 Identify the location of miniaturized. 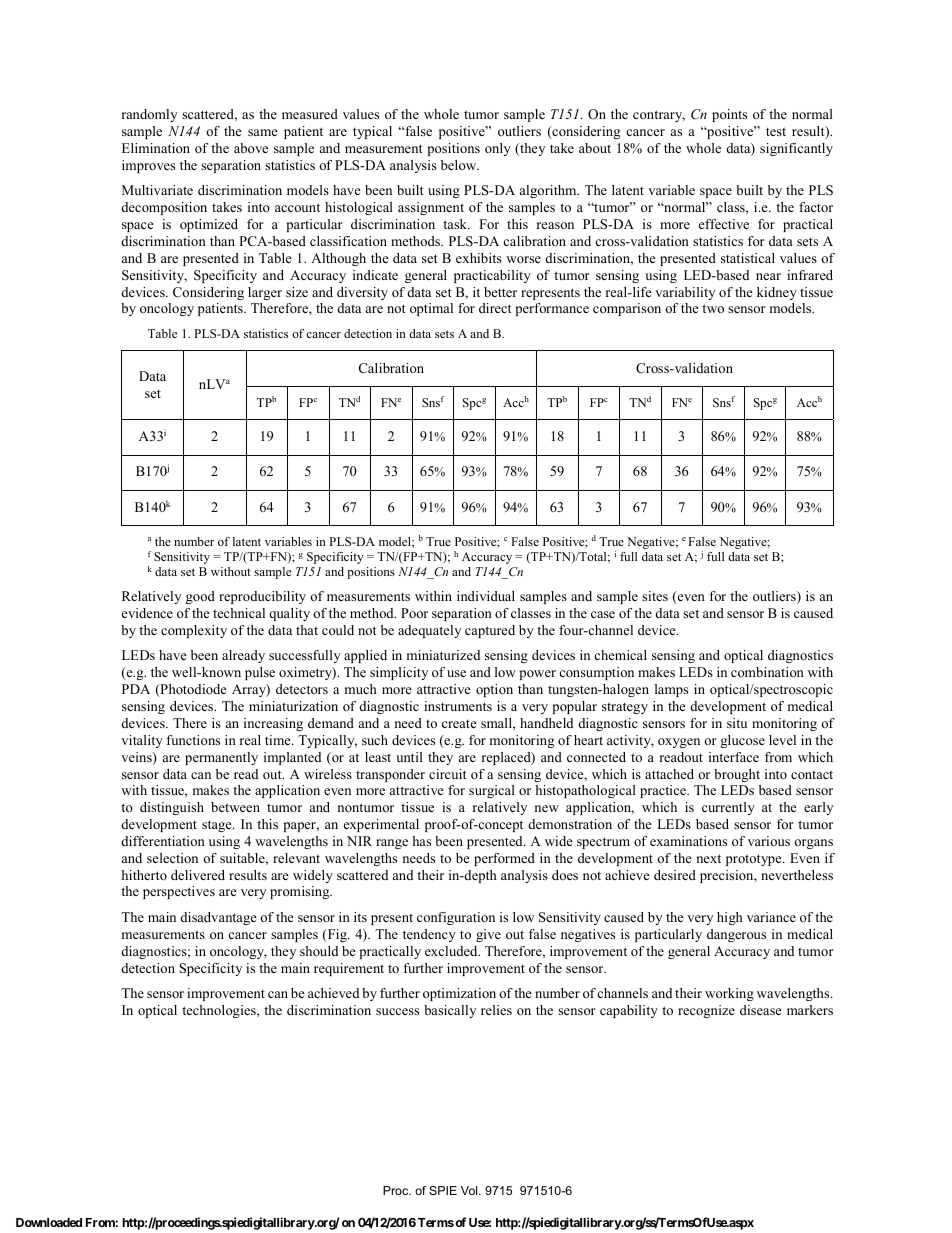
(443, 655).
